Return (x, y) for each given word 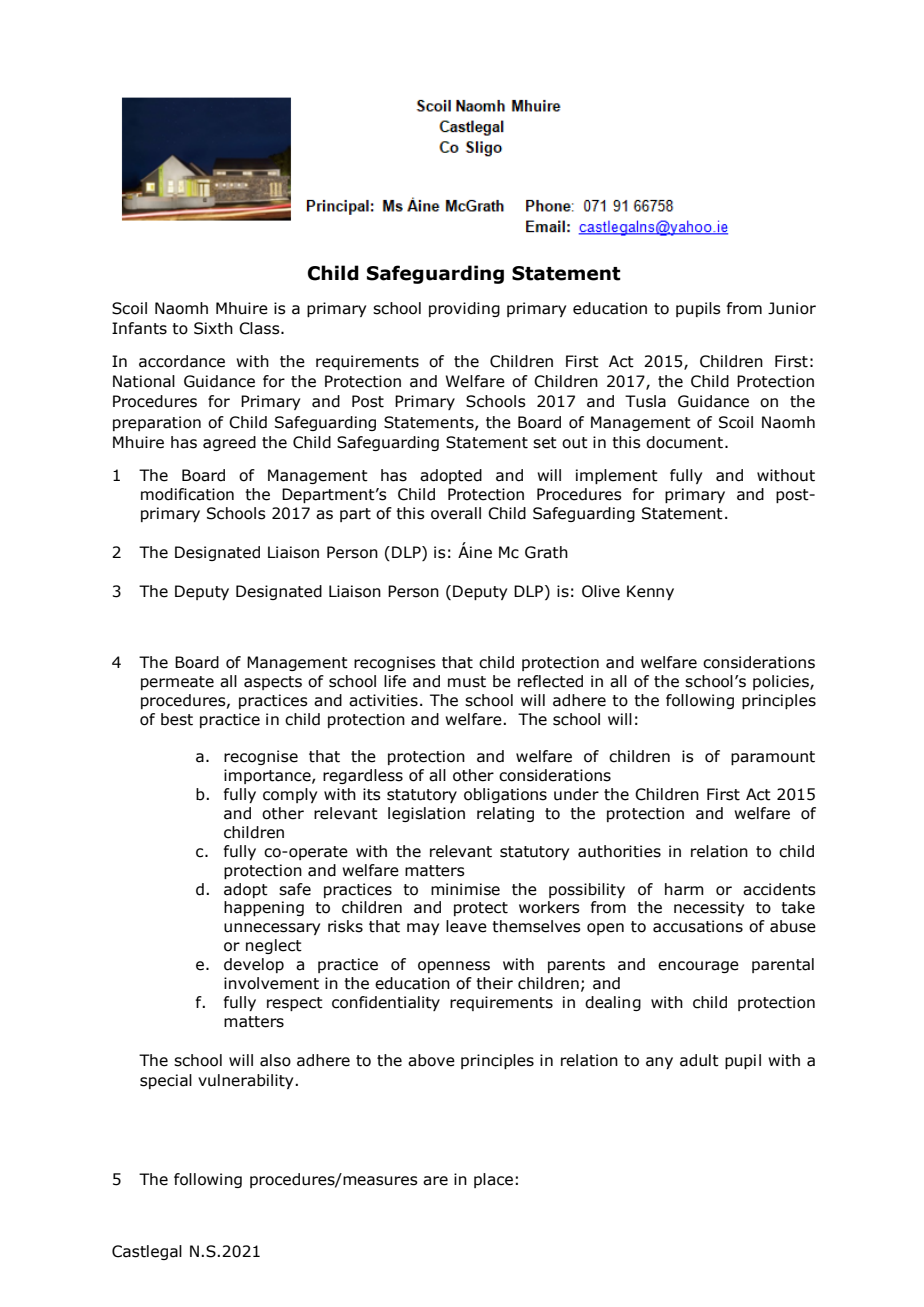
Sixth (213, 328)
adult (699, 1060)
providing (464, 309)
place (493, 1180)
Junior (792, 308)
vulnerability (247, 1081)
